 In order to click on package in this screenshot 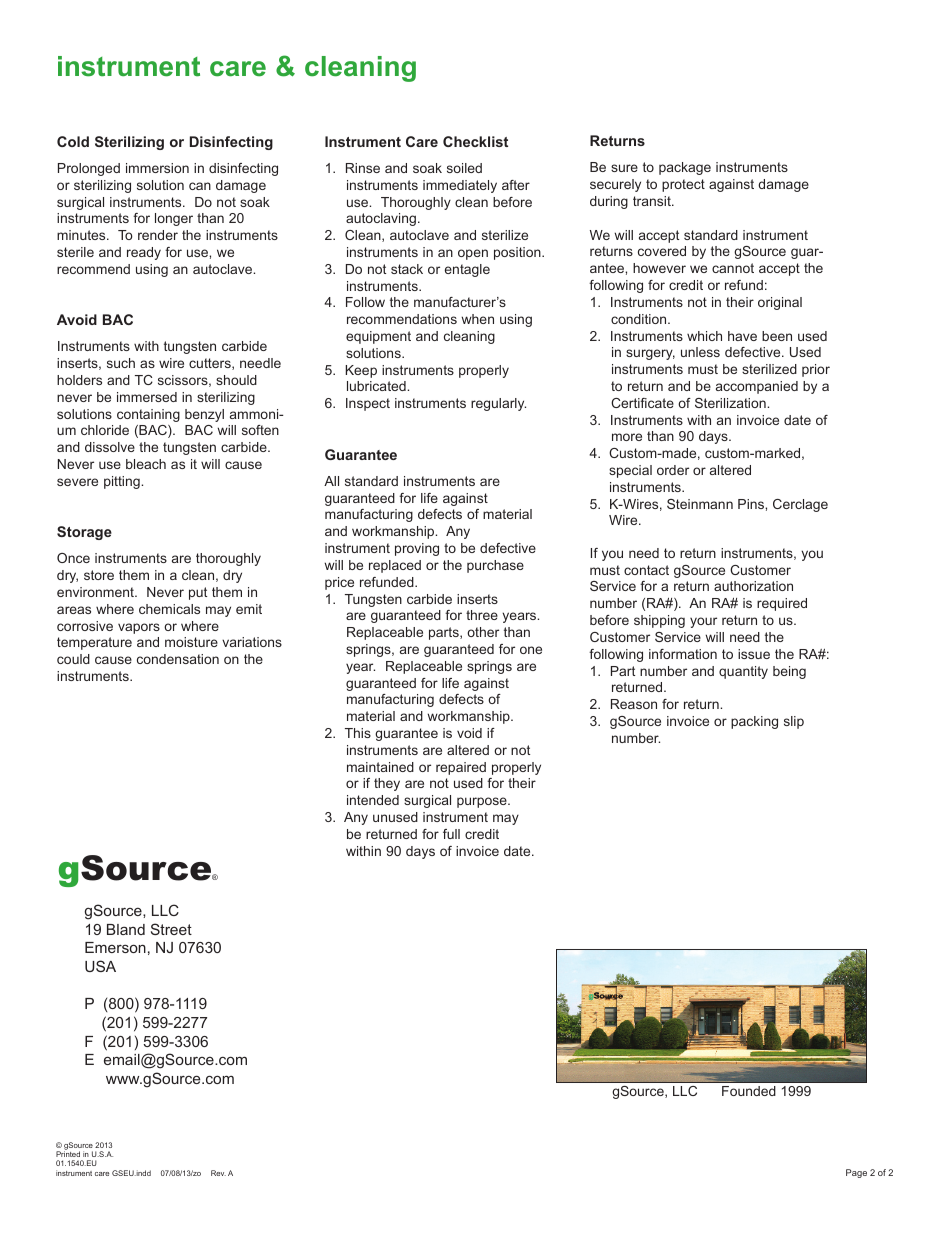, I will do `click(685, 168)`.
